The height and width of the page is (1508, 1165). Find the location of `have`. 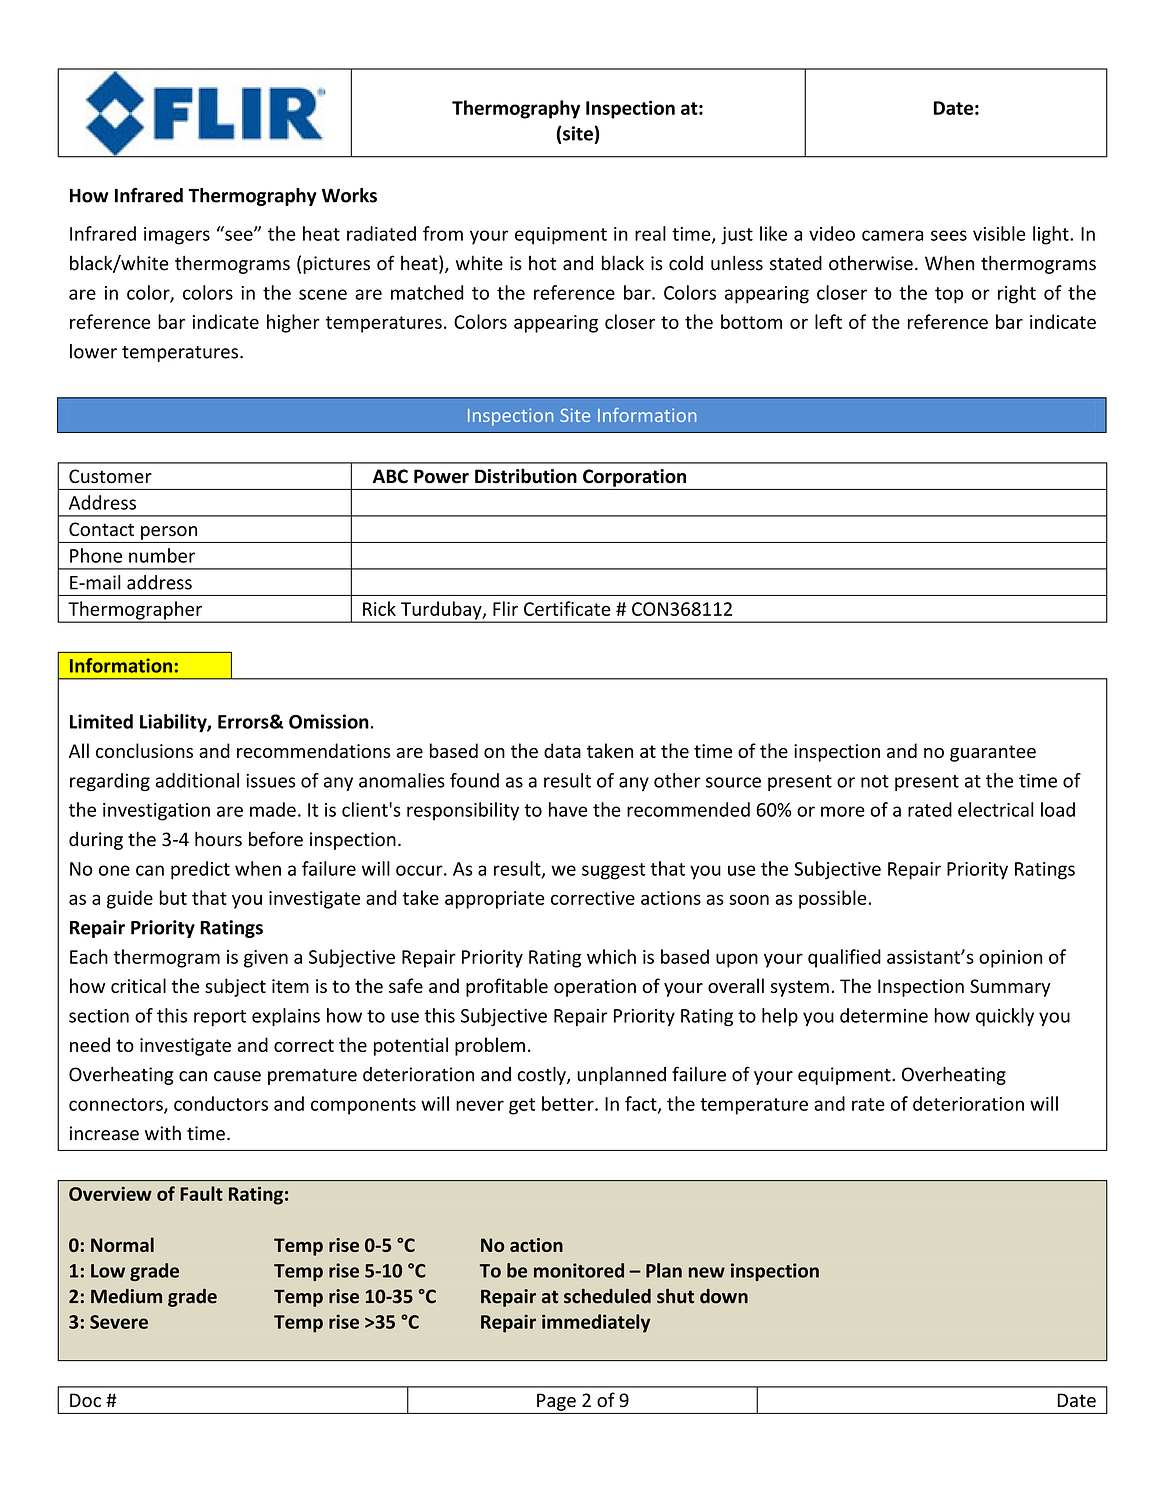

have is located at coordinates (568, 809).
